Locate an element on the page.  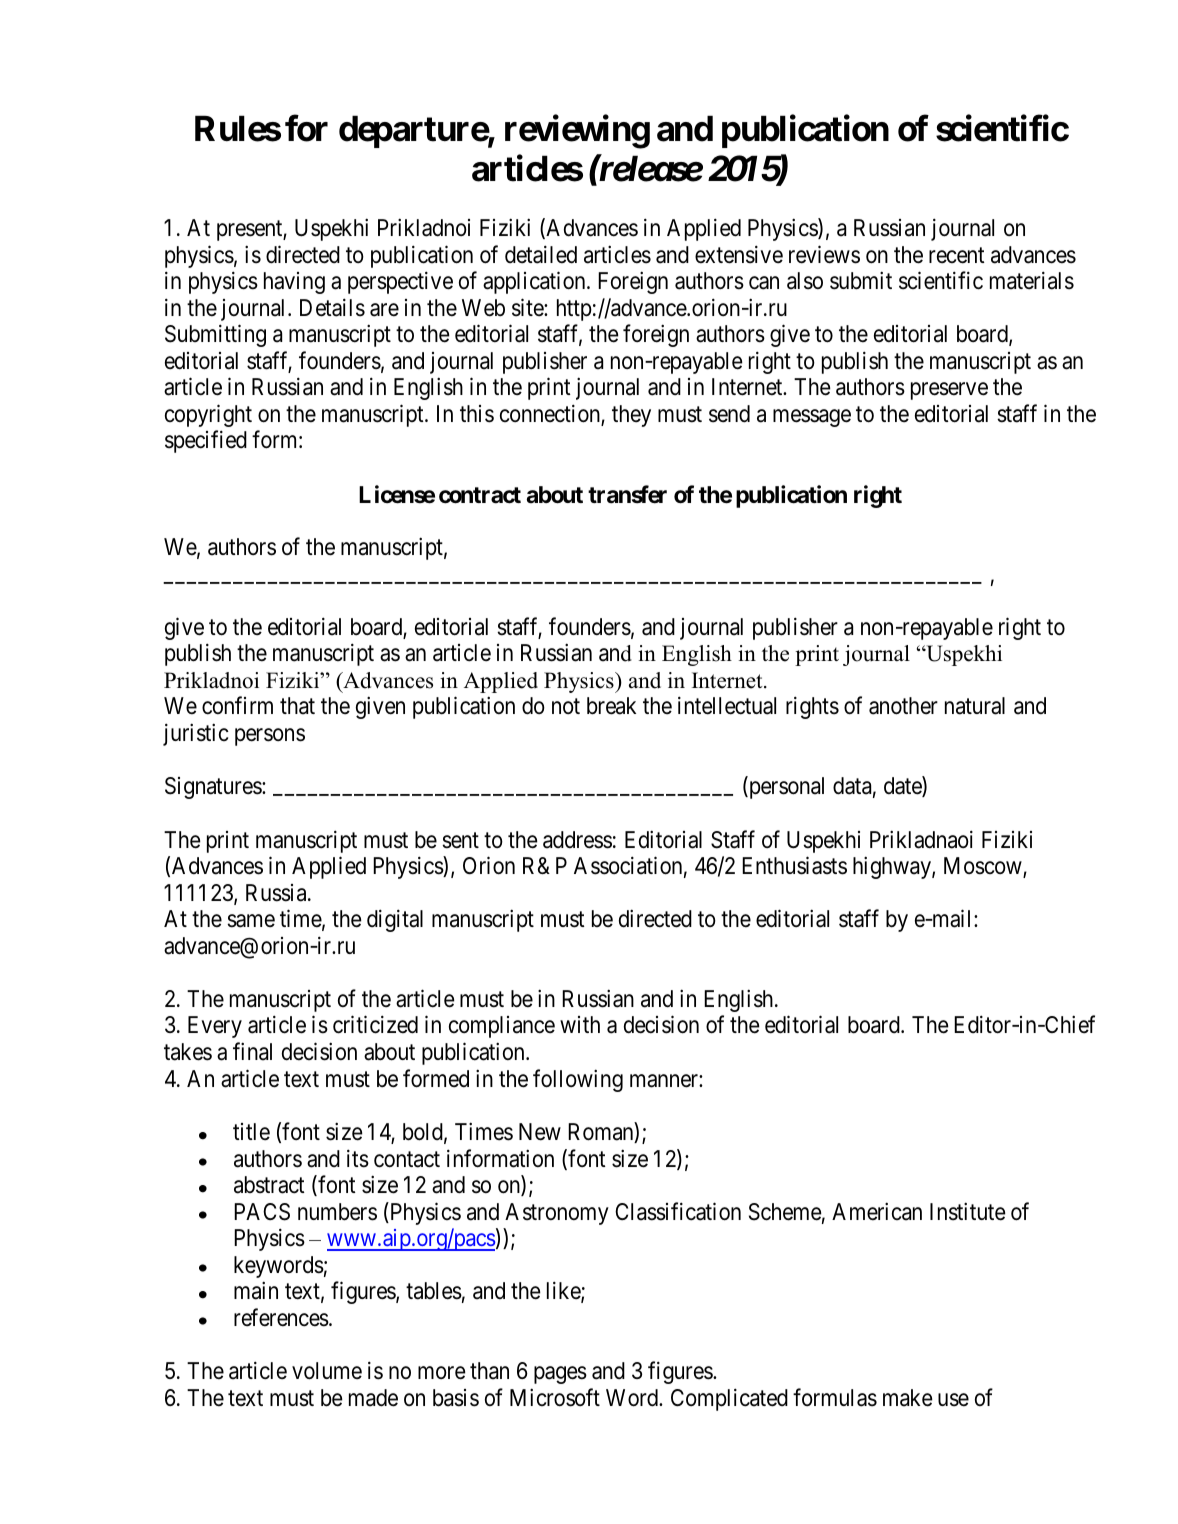
application is located at coordinates (535, 282).
